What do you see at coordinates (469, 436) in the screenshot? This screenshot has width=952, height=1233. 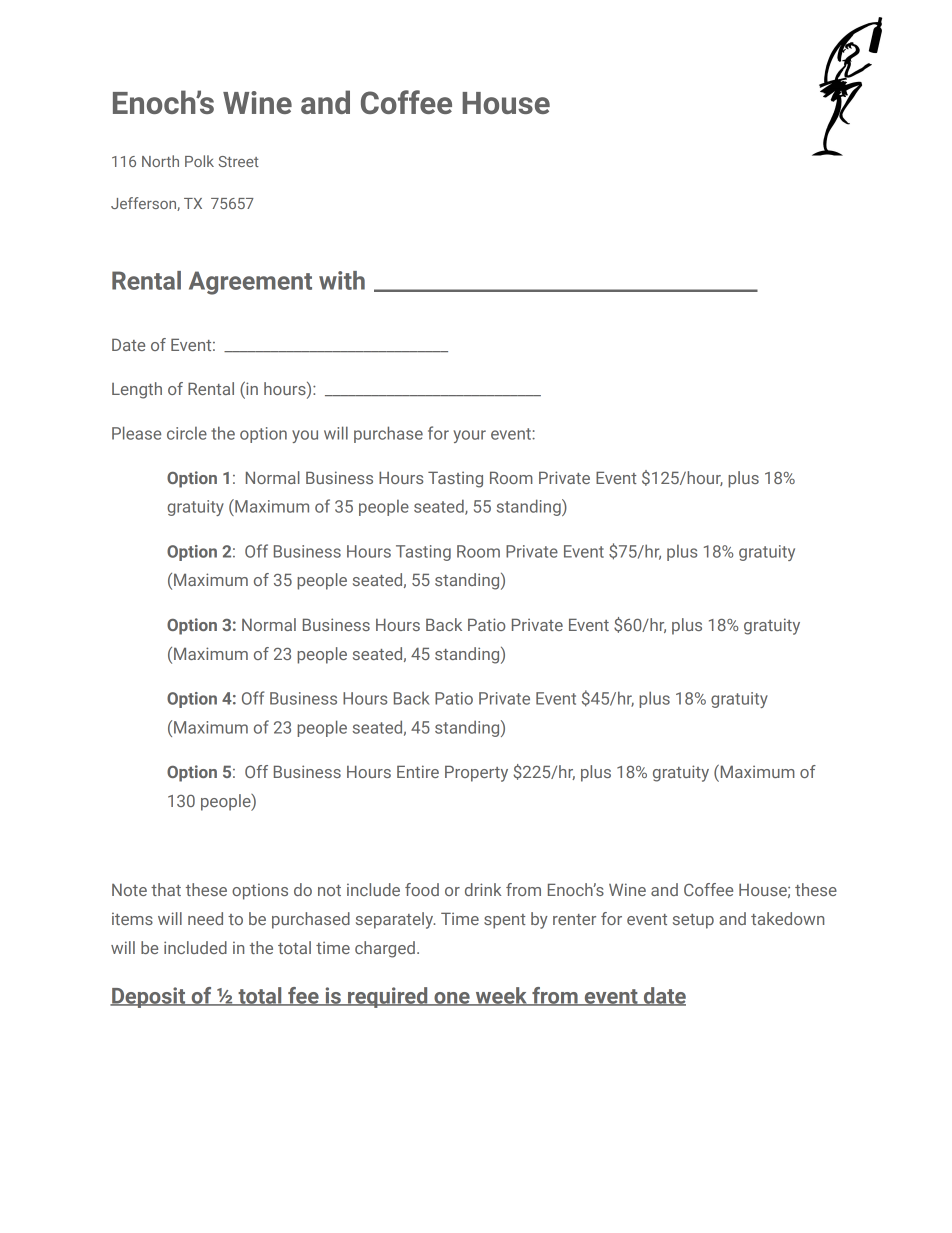 I see `your` at bounding box center [469, 436].
